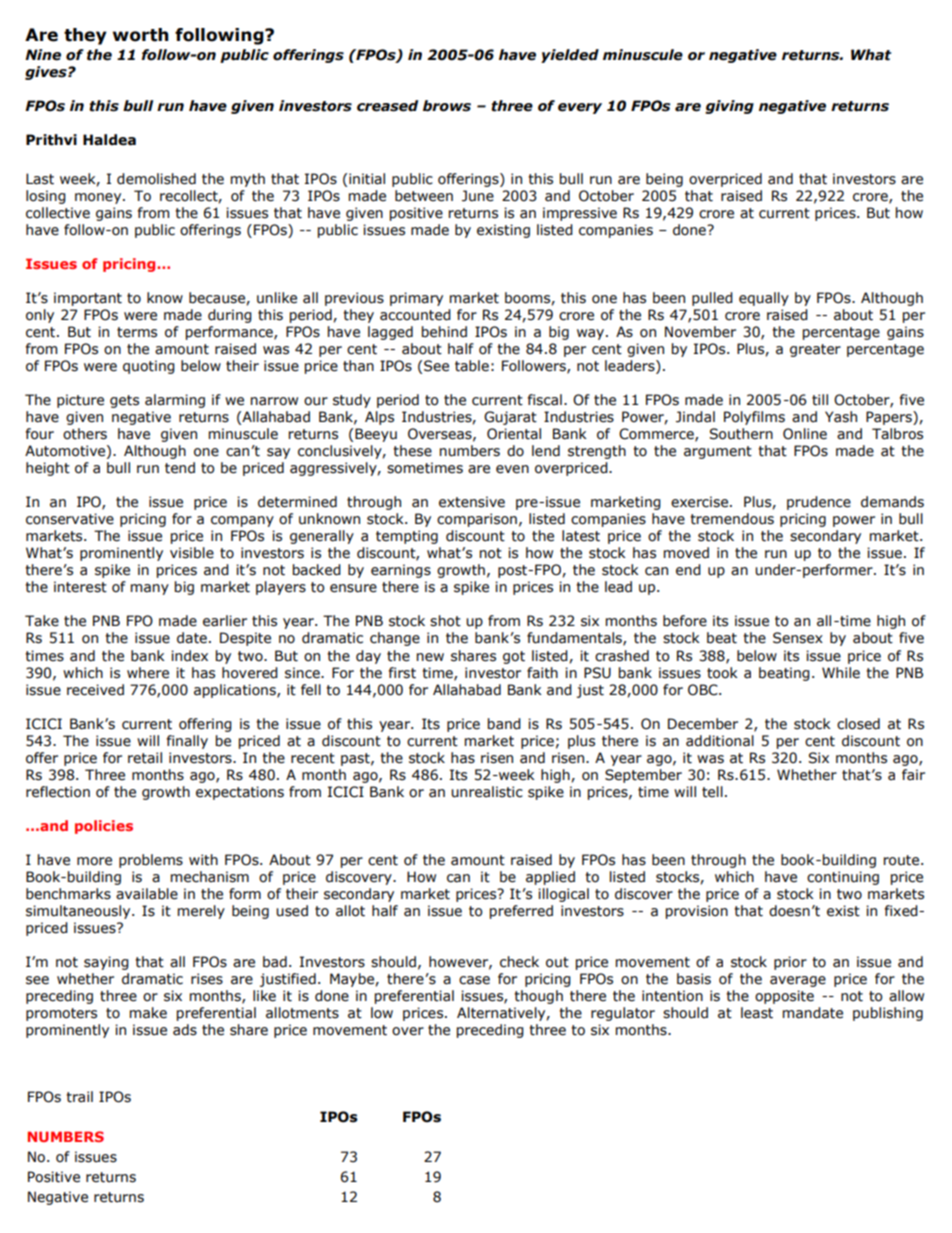  Describe the element at coordinates (185, 1030) in the screenshot. I see `ads` at that location.
